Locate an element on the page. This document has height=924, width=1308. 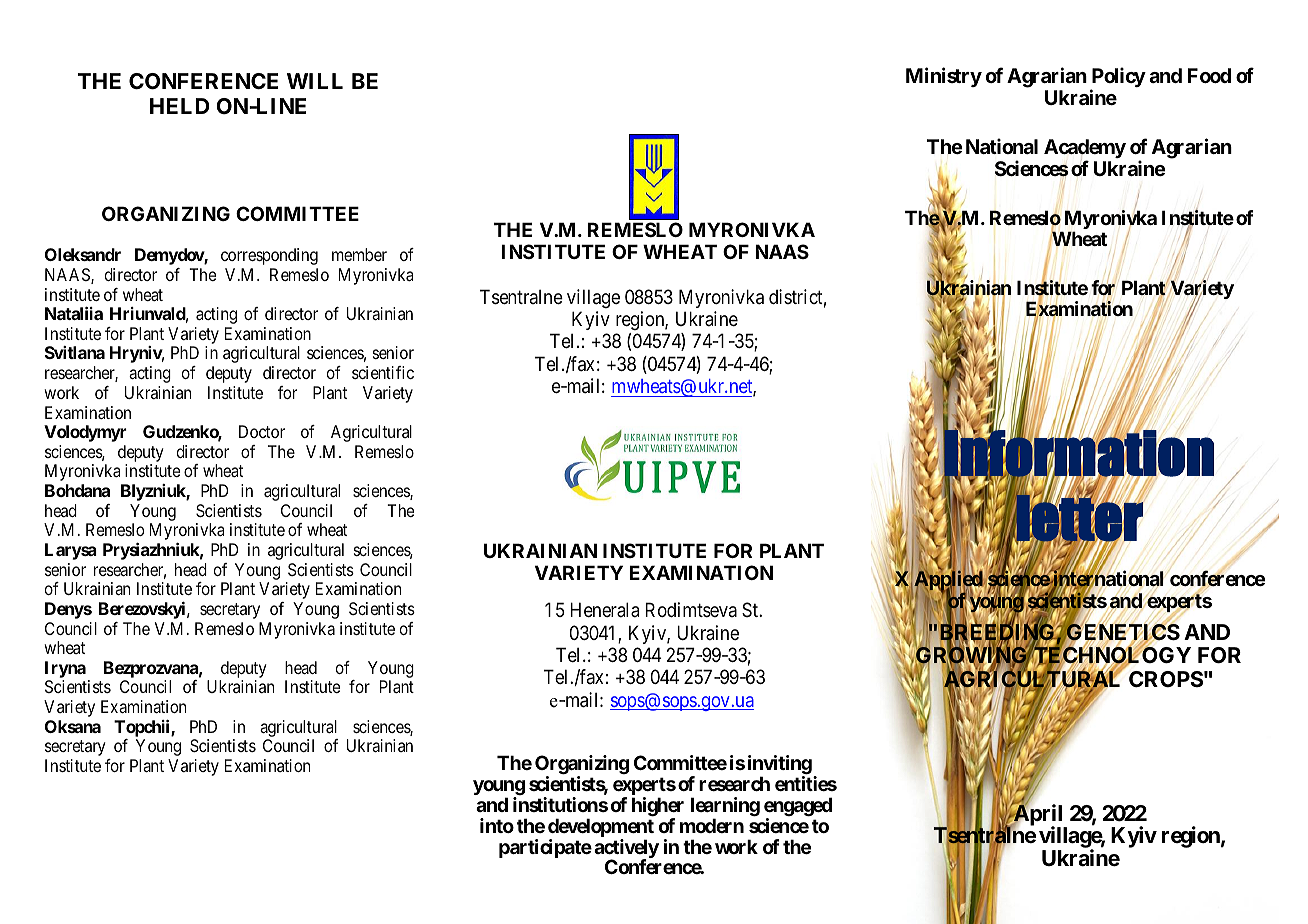
Policy is located at coordinates (1118, 78).
